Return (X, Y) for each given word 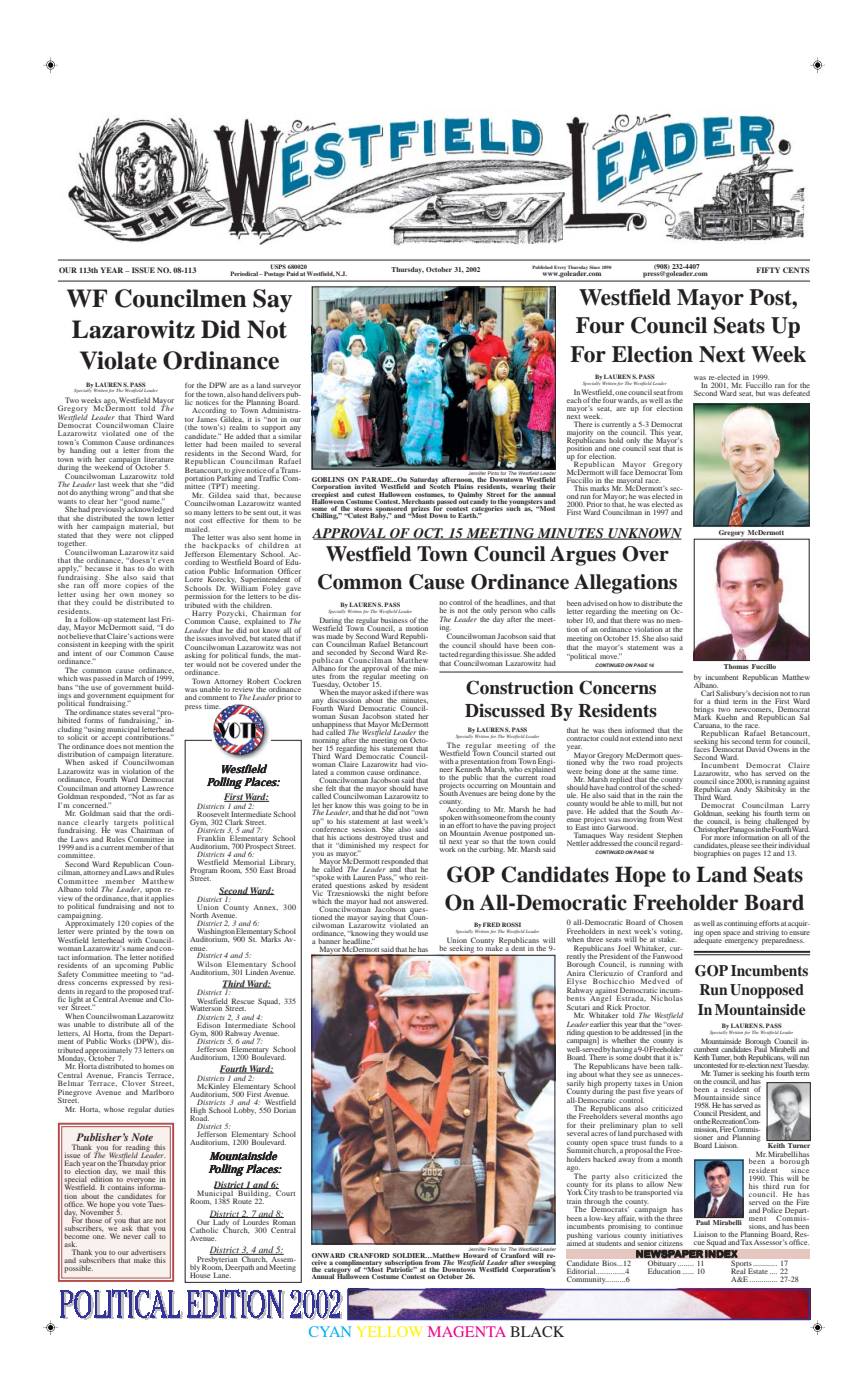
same (651, 772)
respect (404, 847)
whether (624, 1040)
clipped (162, 536)
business (394, 620)
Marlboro (158, 1092)
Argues (583, 556)
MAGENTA (467, 1331)
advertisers (148, 1252)
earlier (600, 1024)
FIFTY (768, 270)
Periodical (245, 273)
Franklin (211, 838)
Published (542, 267)
